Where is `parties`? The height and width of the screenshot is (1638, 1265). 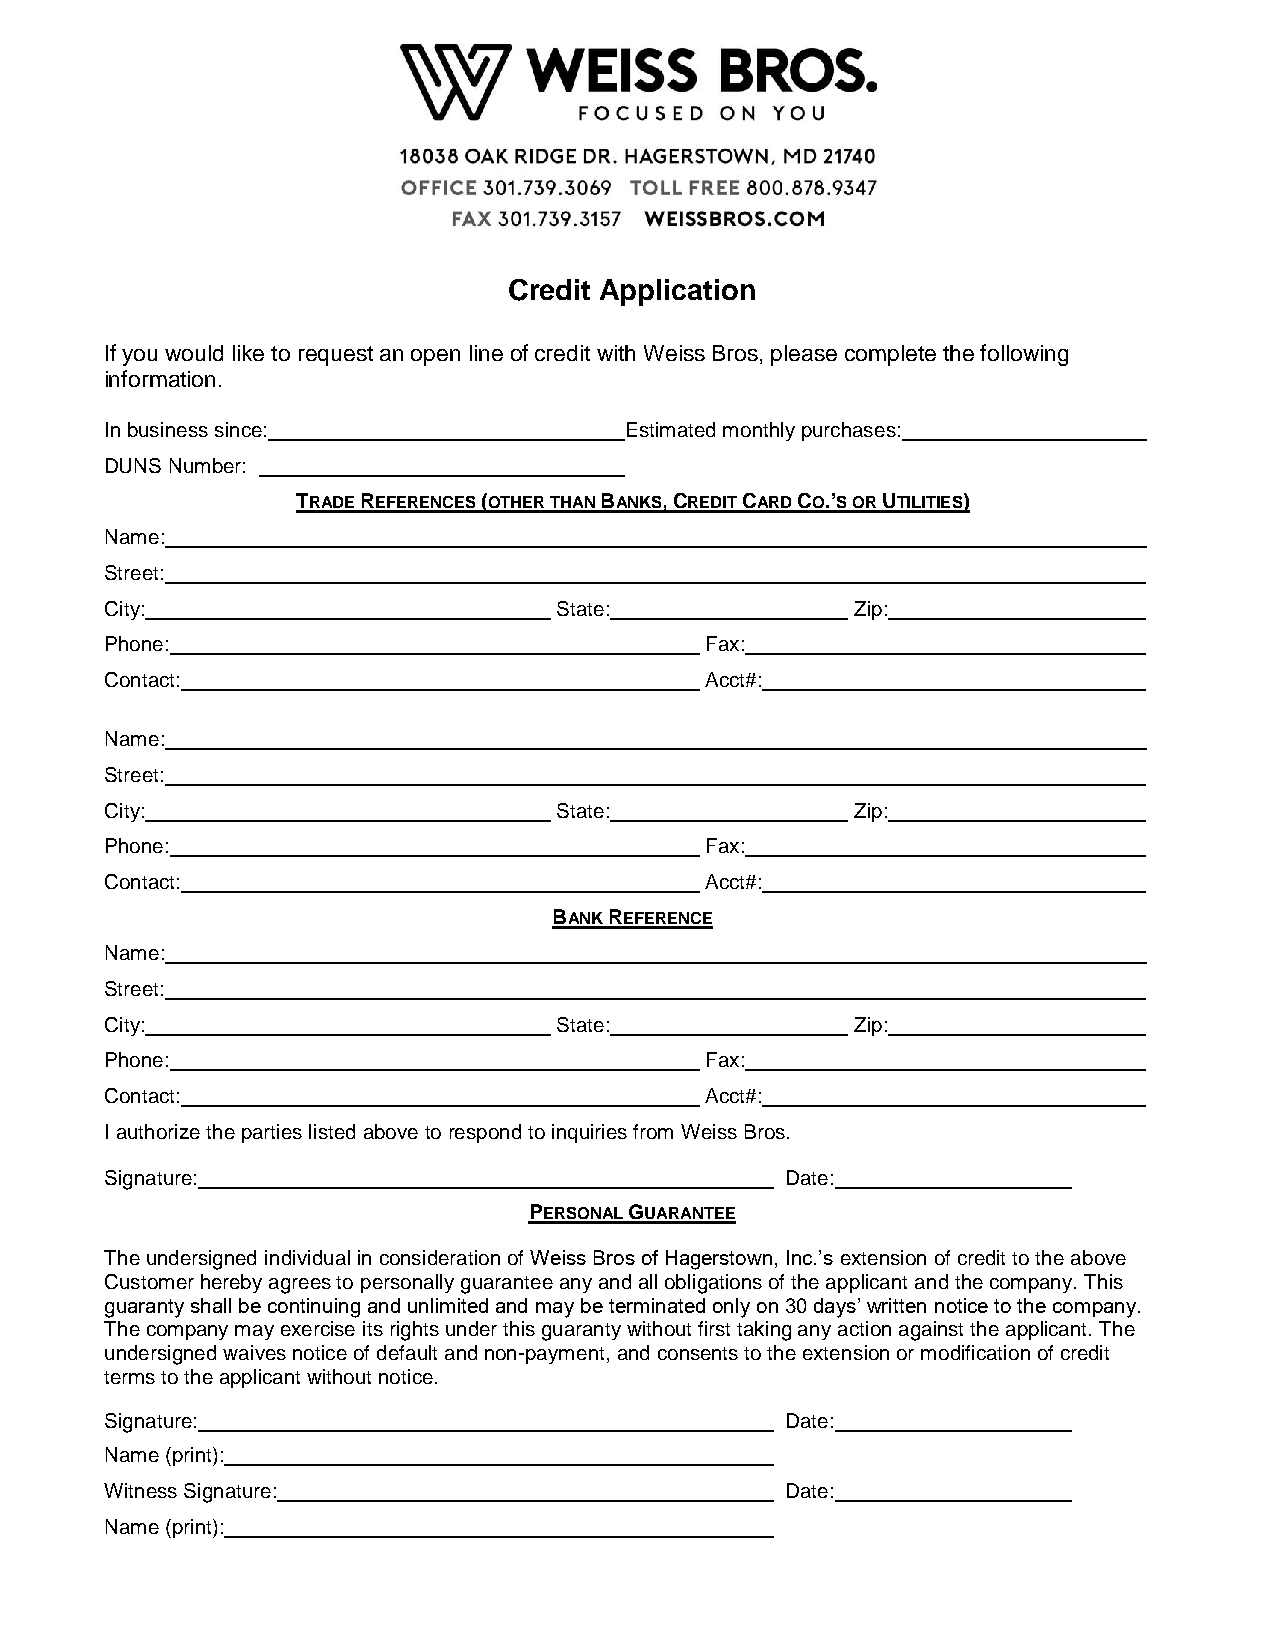
parties is located at coordinates (272, 1133).
